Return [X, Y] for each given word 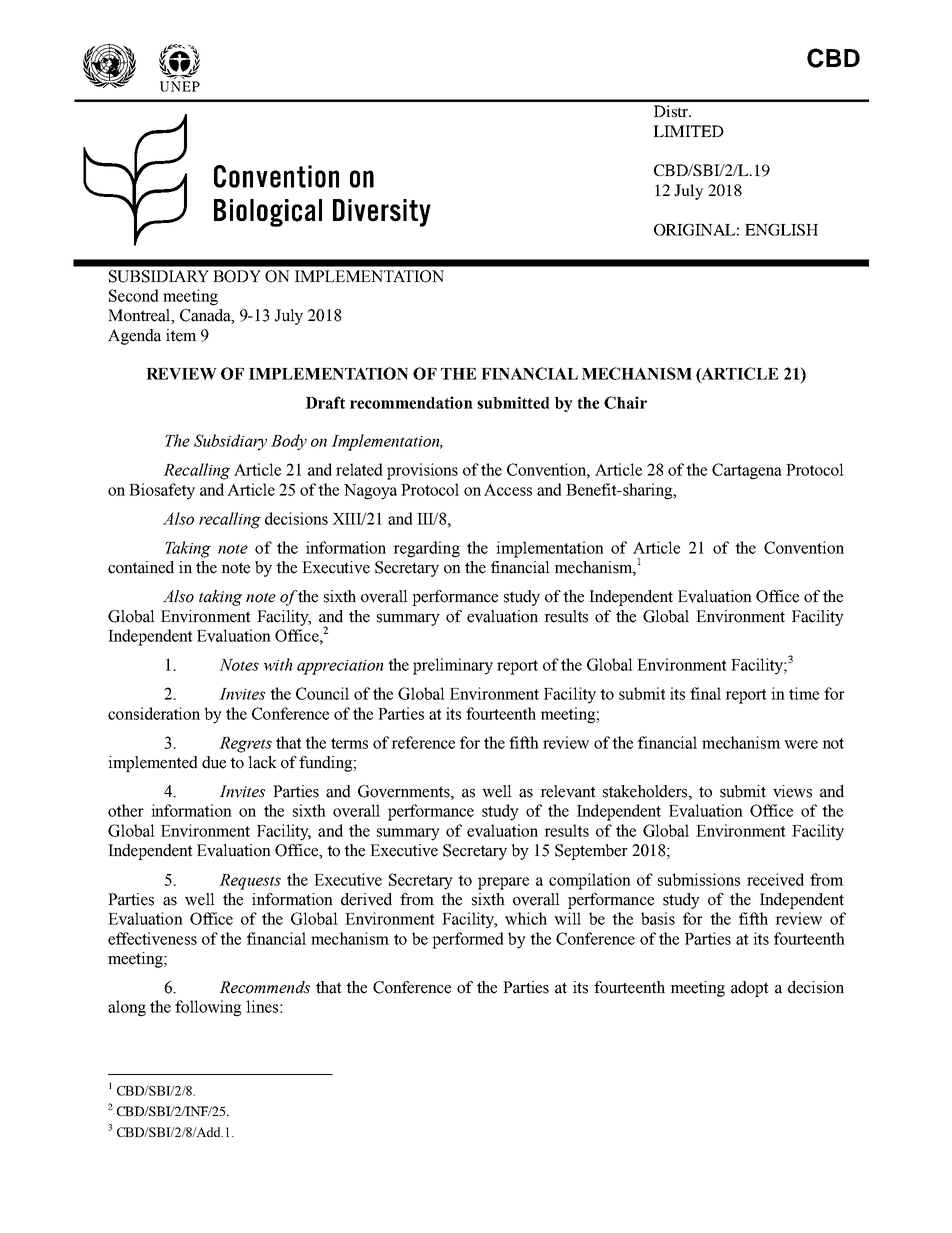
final [705, 693]
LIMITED [688, 131]
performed [468, 940]
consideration [154, 713]
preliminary [453, 666]
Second [134, 295]
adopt [750, 989]
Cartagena [747, 471]
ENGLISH [781, 230]
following [208, 1008]
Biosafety [162, 491]
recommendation [411, 402]
